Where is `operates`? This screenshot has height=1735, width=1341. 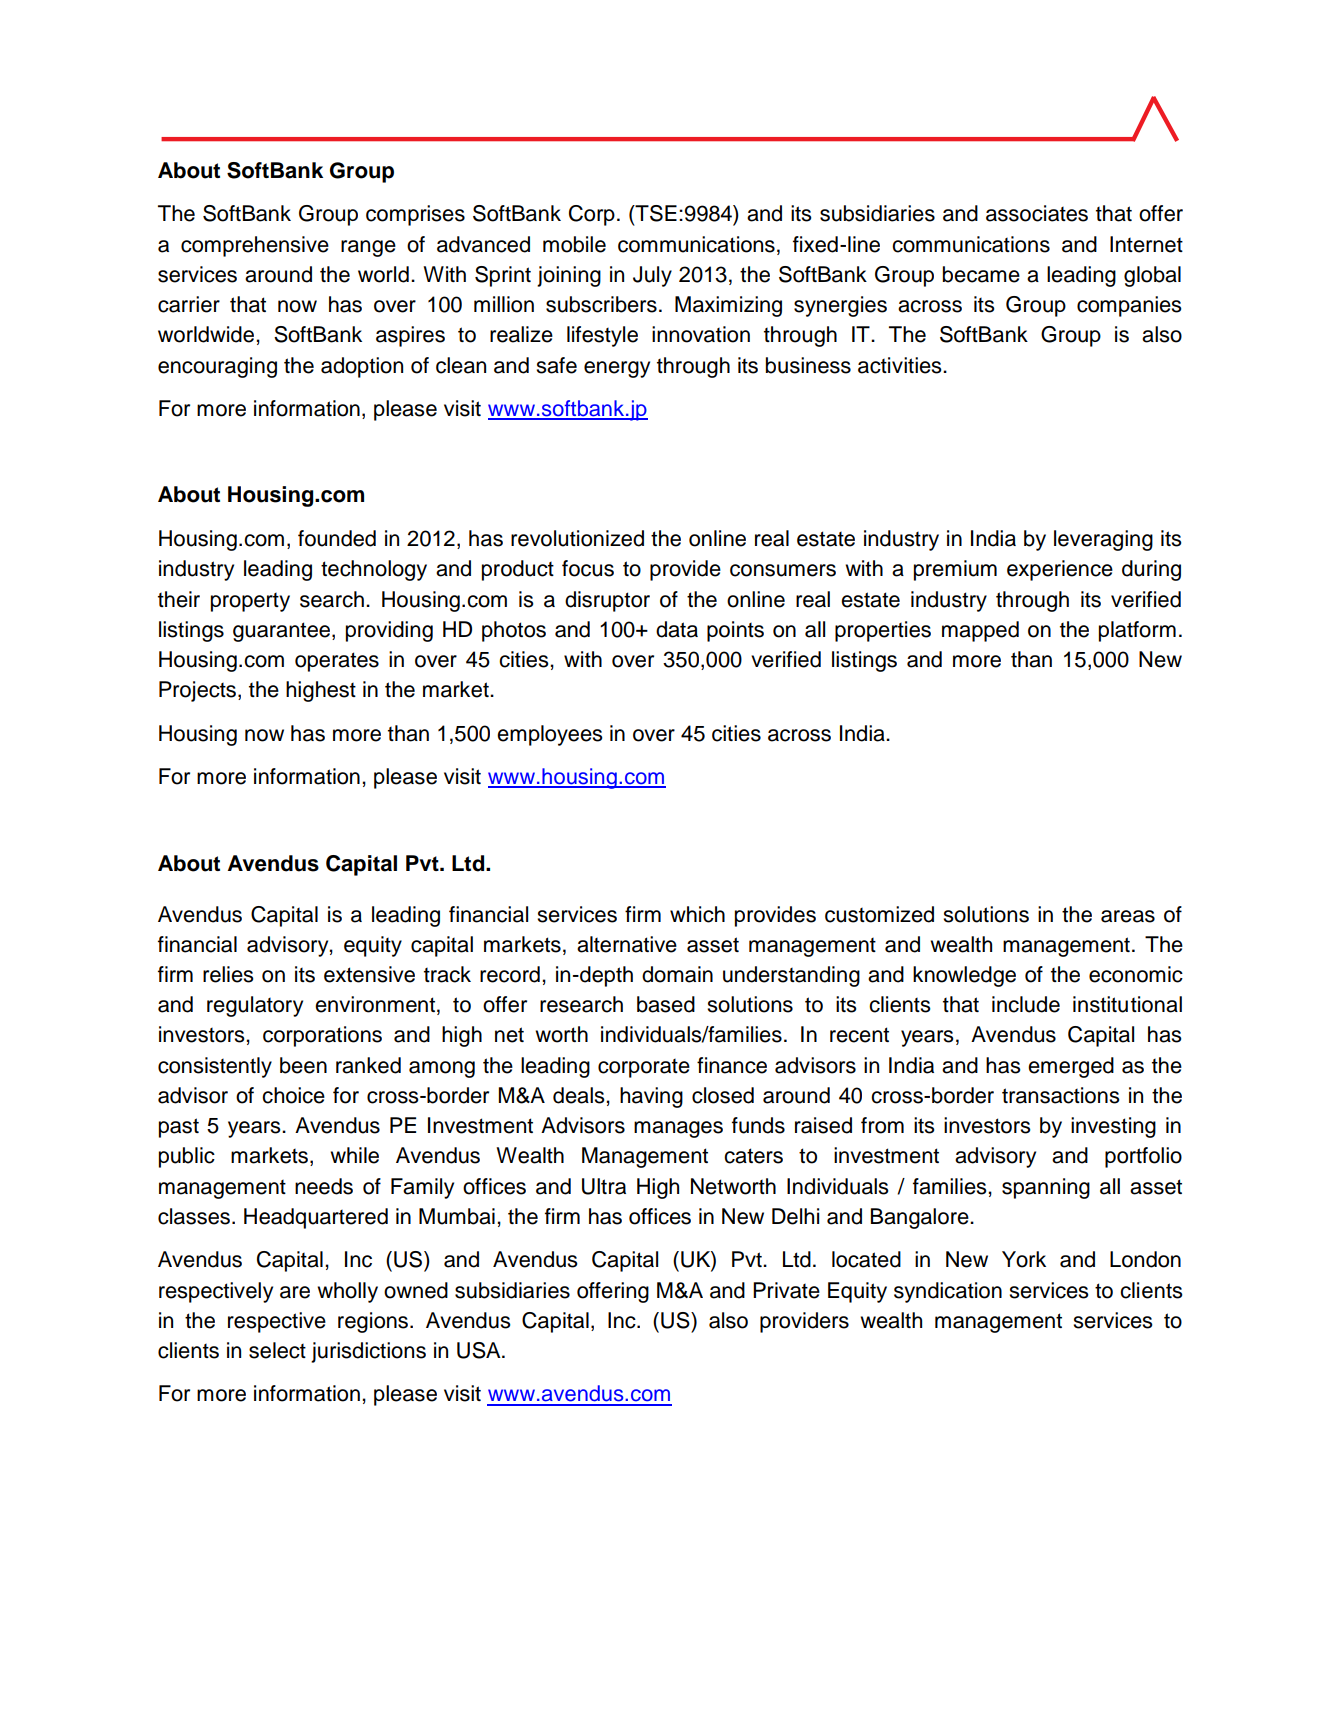 operates is located at coordinates (337, 662).
